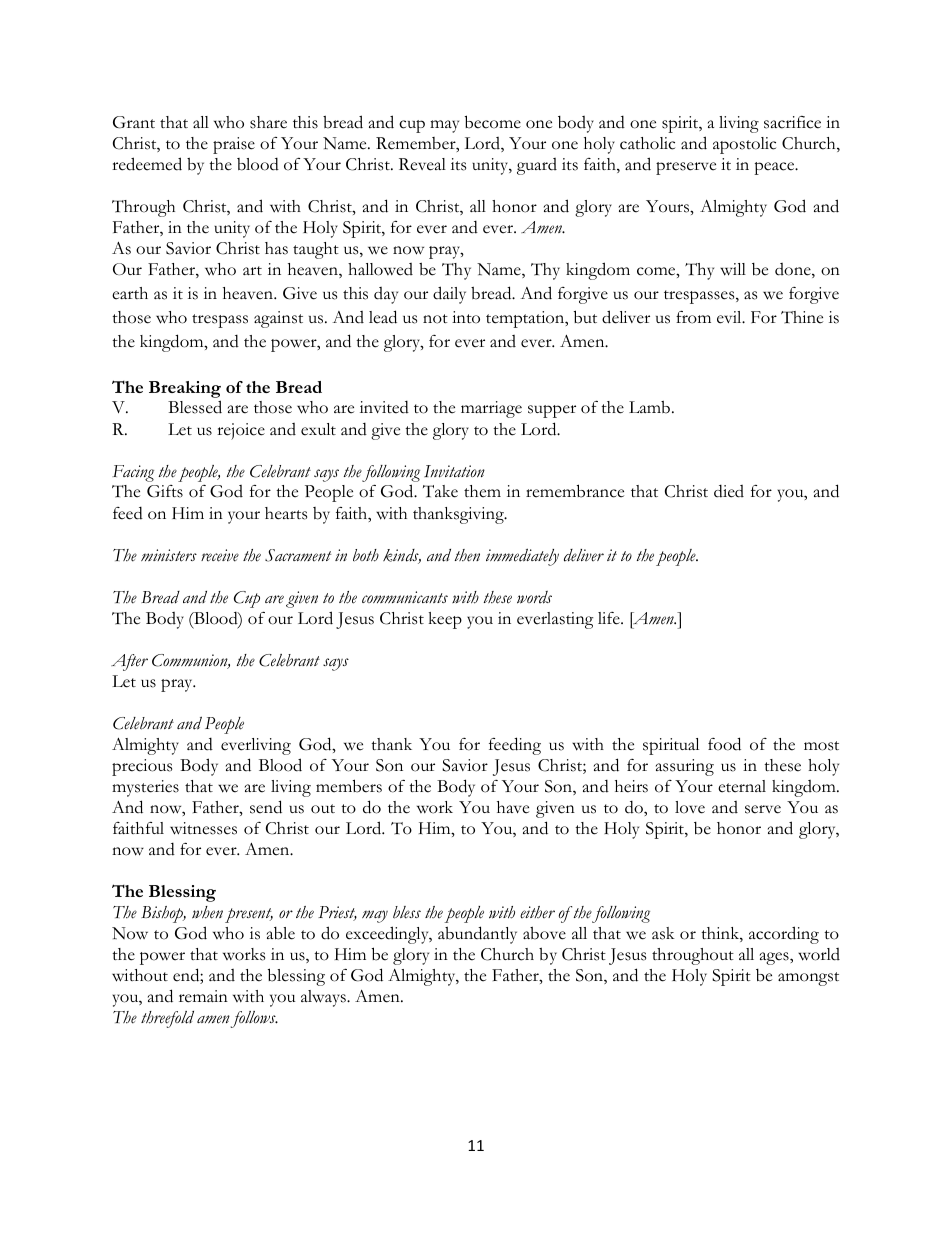 This document has width=952, height=1233. Describe the element at coordinates (477, 935) in the document. I see `abundantly` at that location.
